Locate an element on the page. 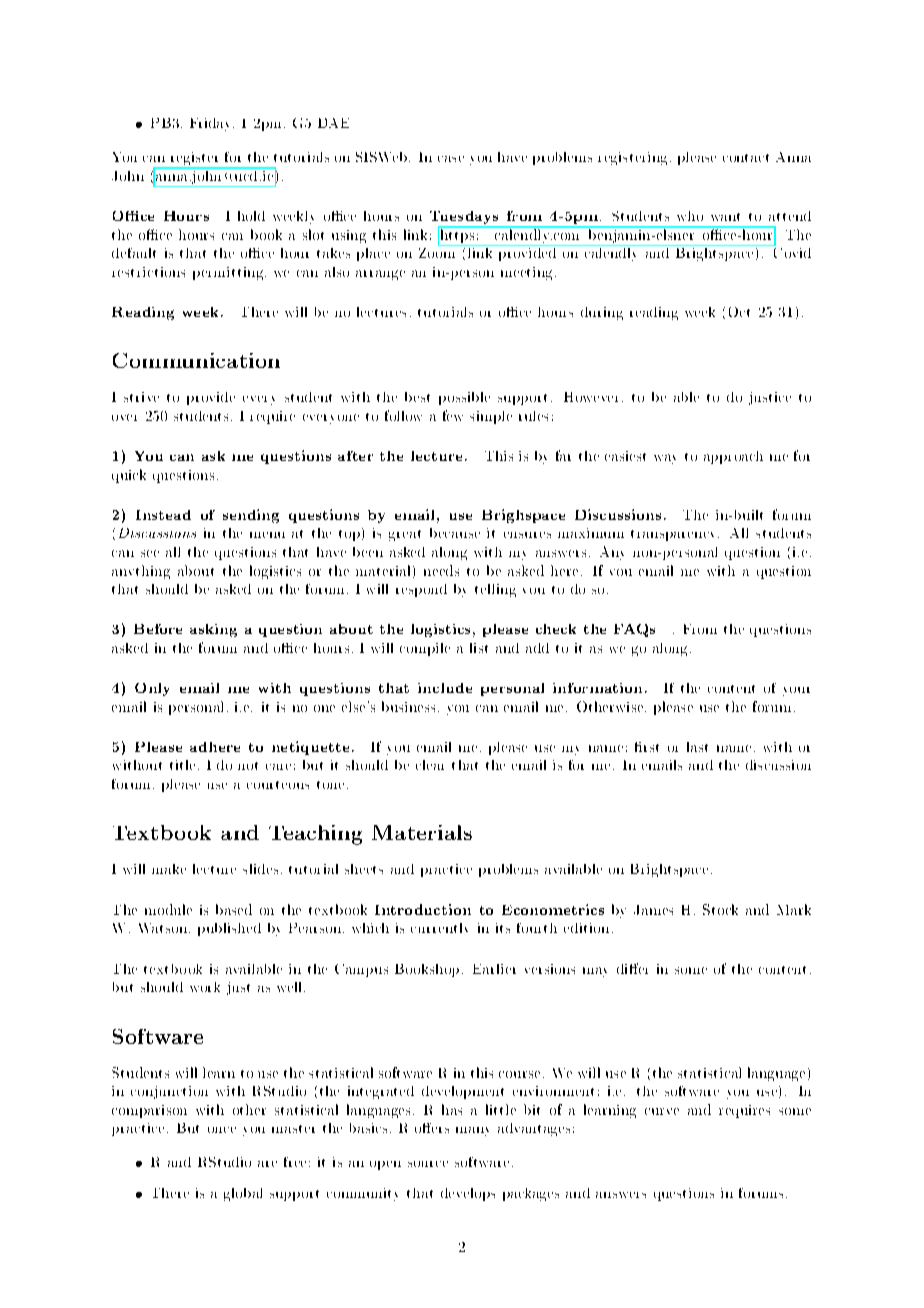 The image size is (924, 1308). Friday is located at coordinates (212, 124).
